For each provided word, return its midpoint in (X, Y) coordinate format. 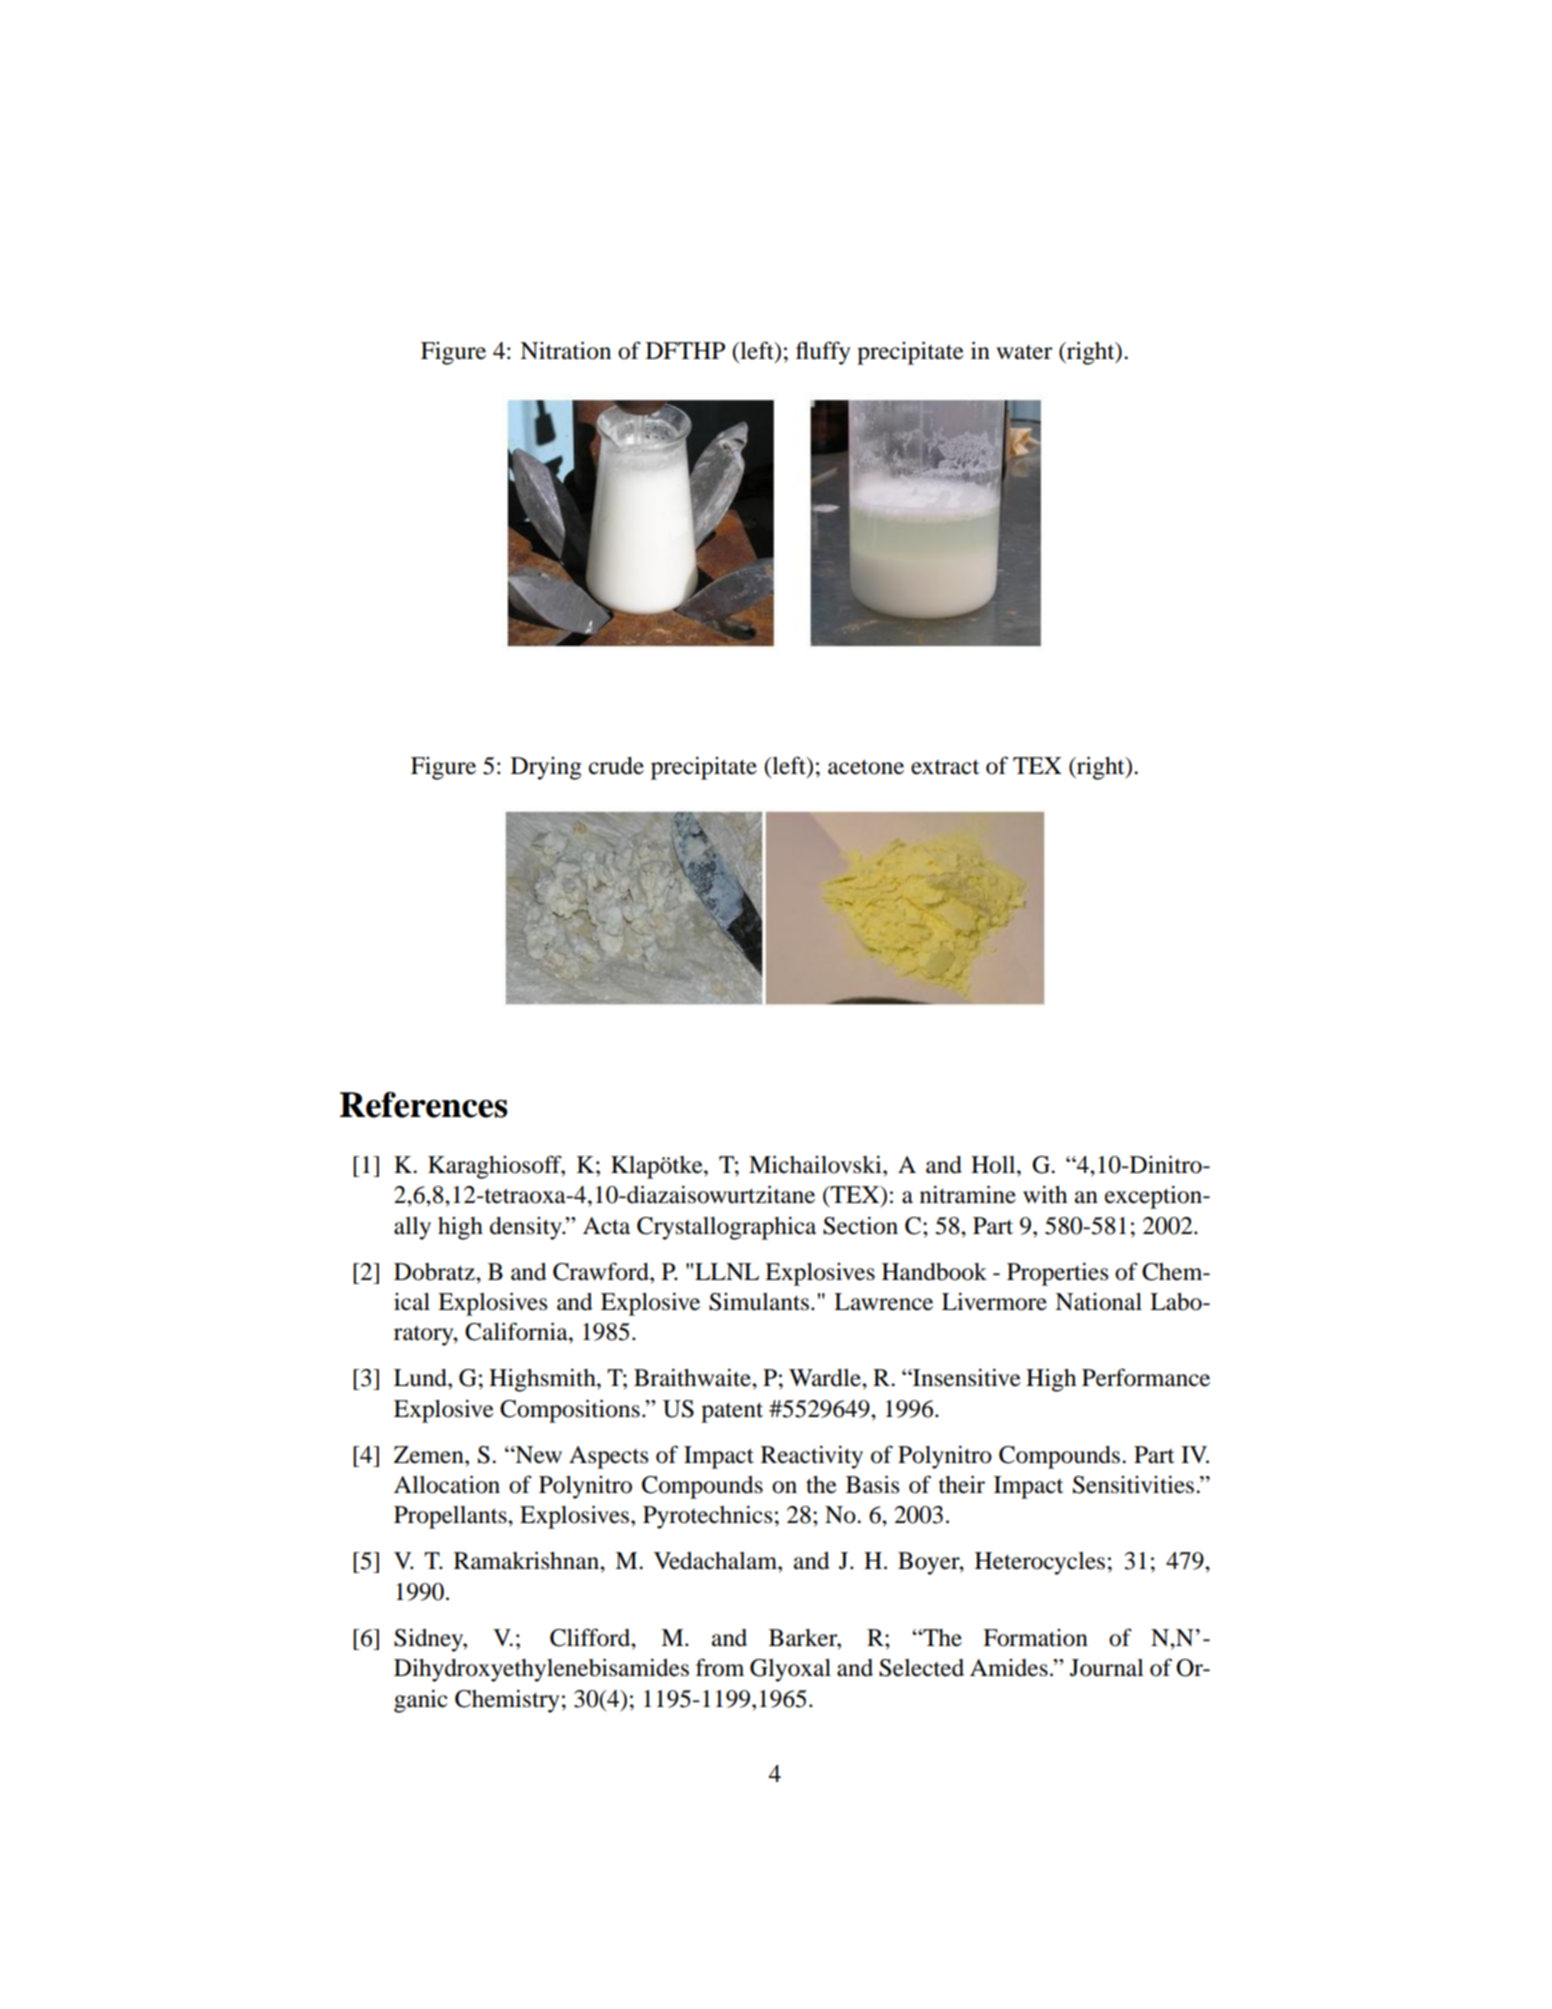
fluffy (823, 353)
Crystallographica (726, 1228)
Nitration (565, 350)
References (424, 1105)
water (1024, 352)
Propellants (451, 1517)
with (1045, 1194)
